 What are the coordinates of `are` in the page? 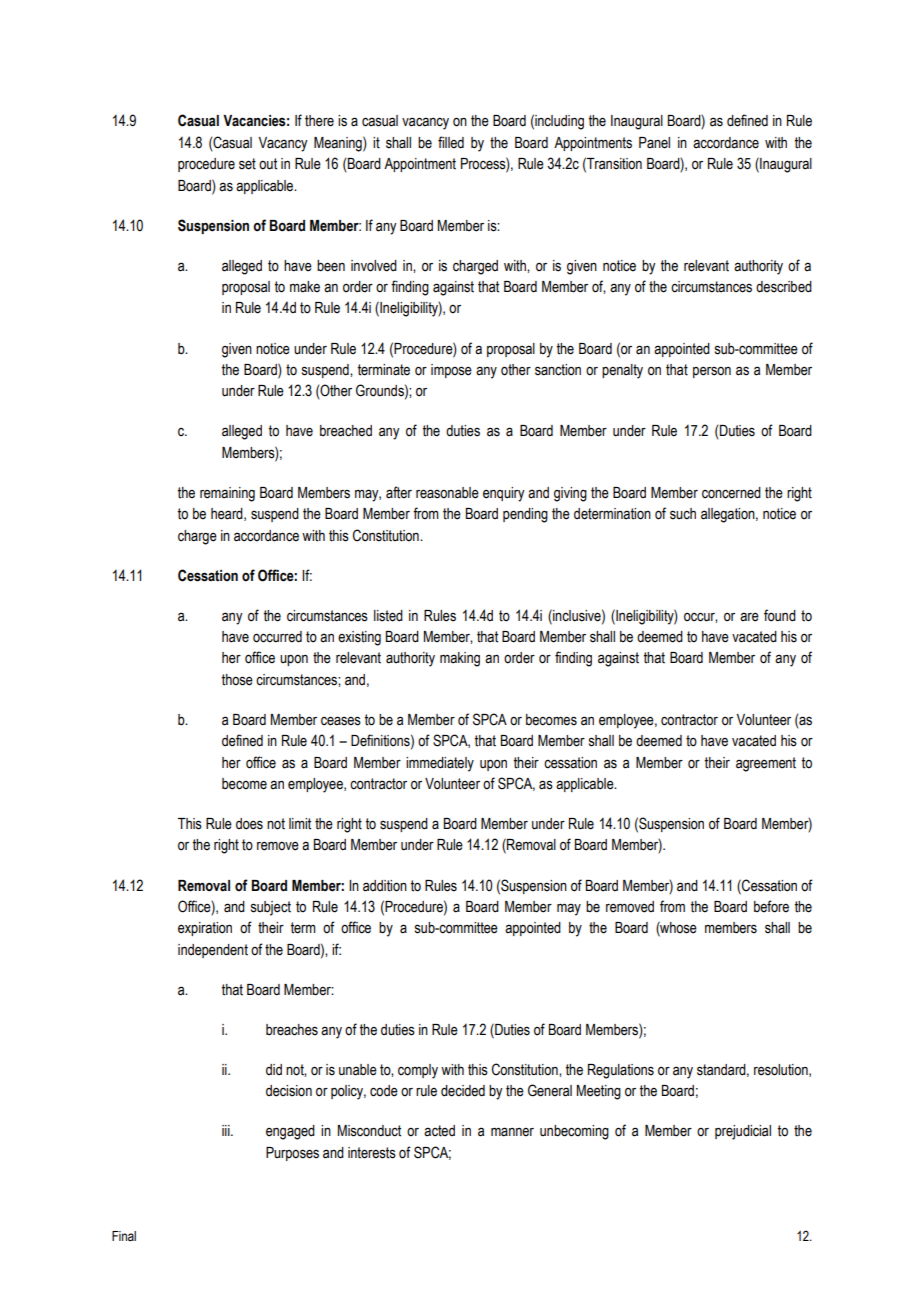 It's located at (749, 617).
